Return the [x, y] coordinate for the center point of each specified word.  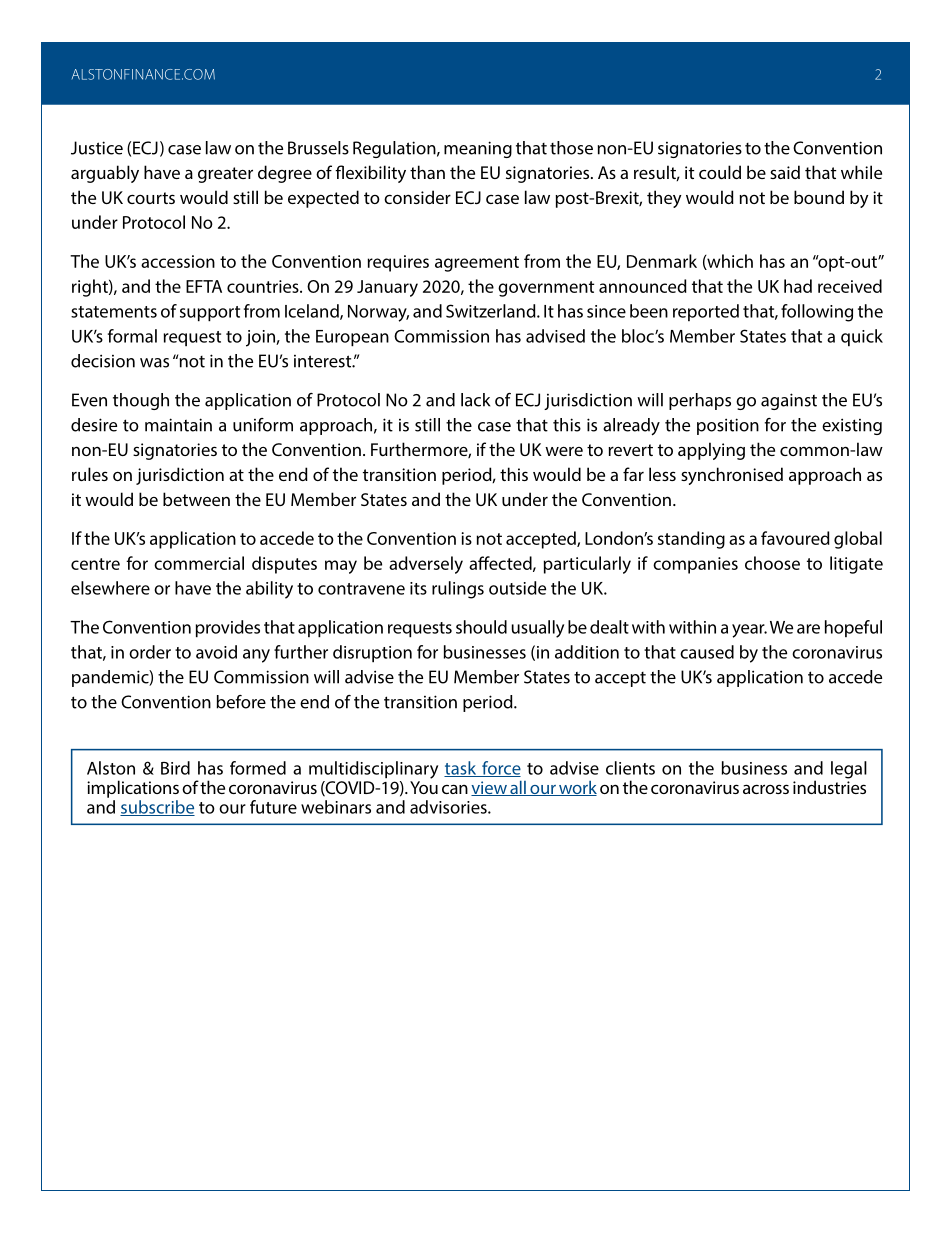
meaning [478, 149]
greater [225, 175]
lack [475, 400]
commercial [199, 563]
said [785, 172]
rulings [458, 590]
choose [772, 563]
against [789, 401]
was [154, 363]
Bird [175, 768]
